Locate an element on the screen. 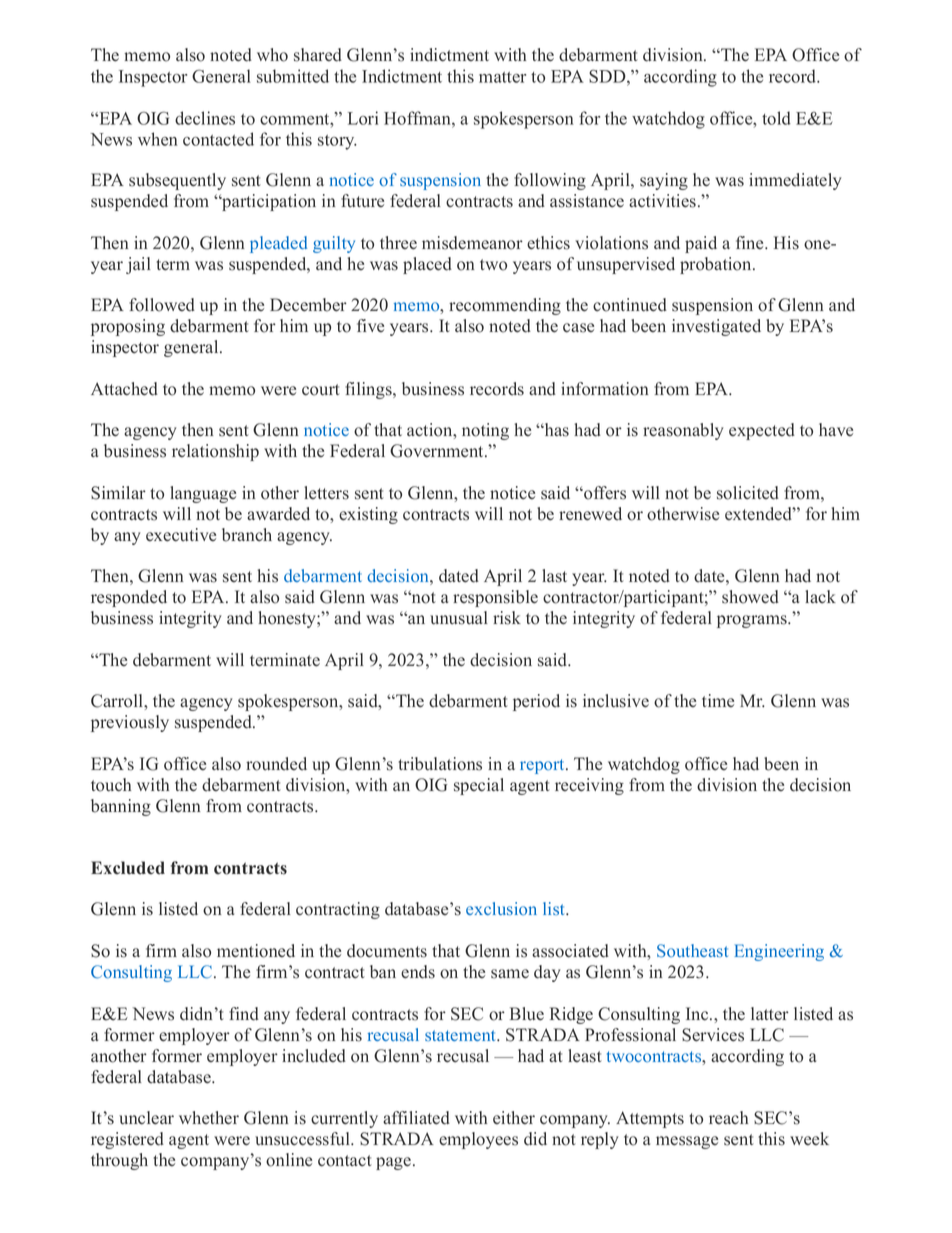 This screenshot has height=1233, width=952. expected is located at coordinates (762, 431).
